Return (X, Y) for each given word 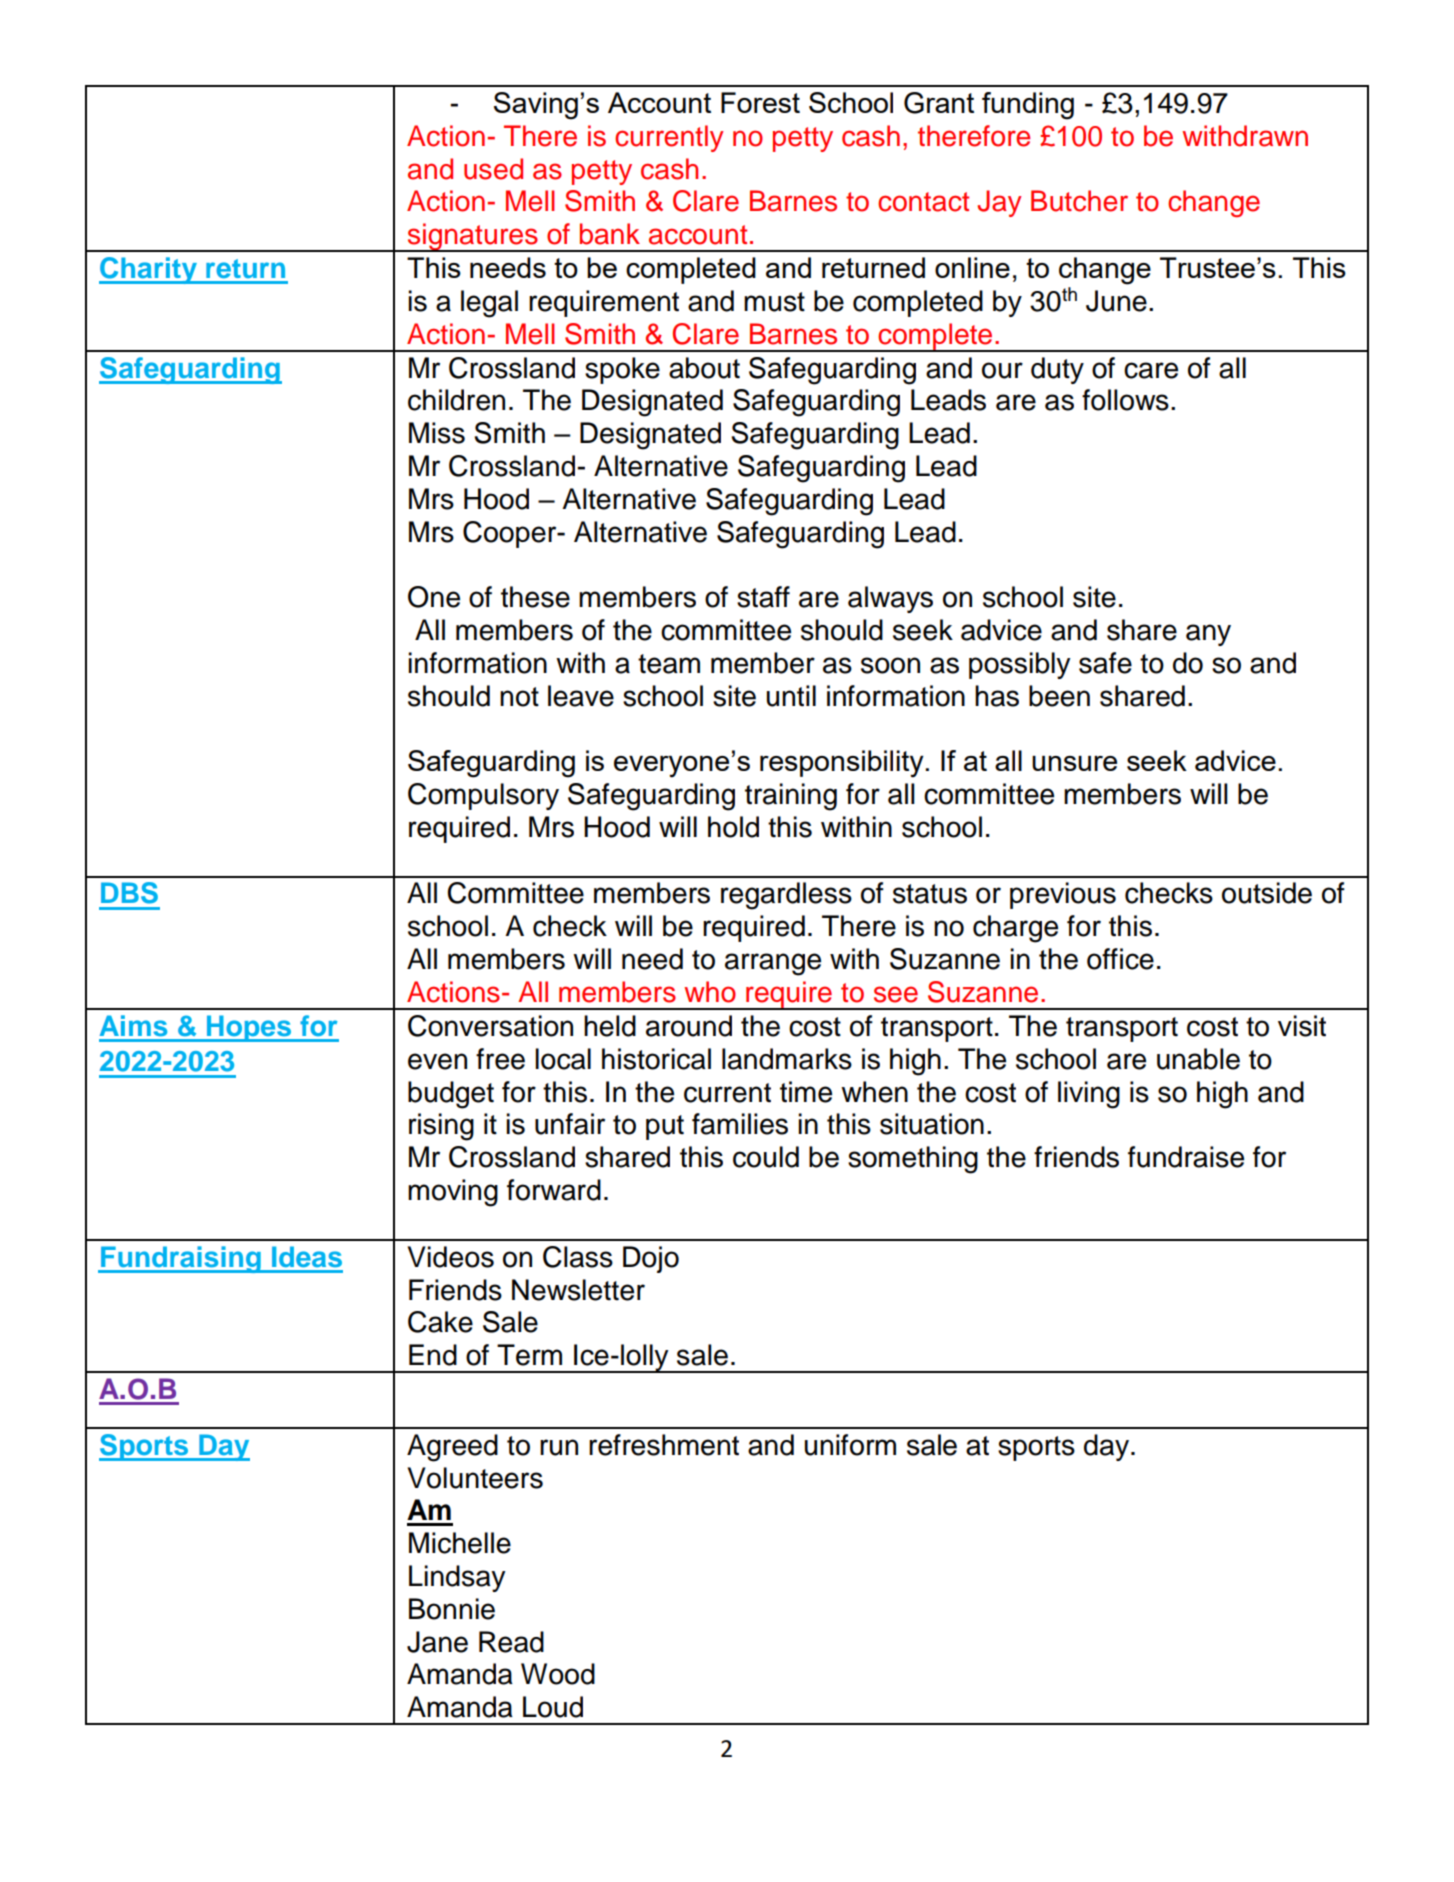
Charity (149, 270)
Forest (760, 102)
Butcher (1079, 201)
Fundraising (181, 1259)
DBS (129, 893)
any (1208, 635)
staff (763, 597)
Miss (437, 433)
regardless (786, 896)
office (1120, 959)
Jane (437, 1642)
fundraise (1186, 1157)
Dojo (651, 1259)
